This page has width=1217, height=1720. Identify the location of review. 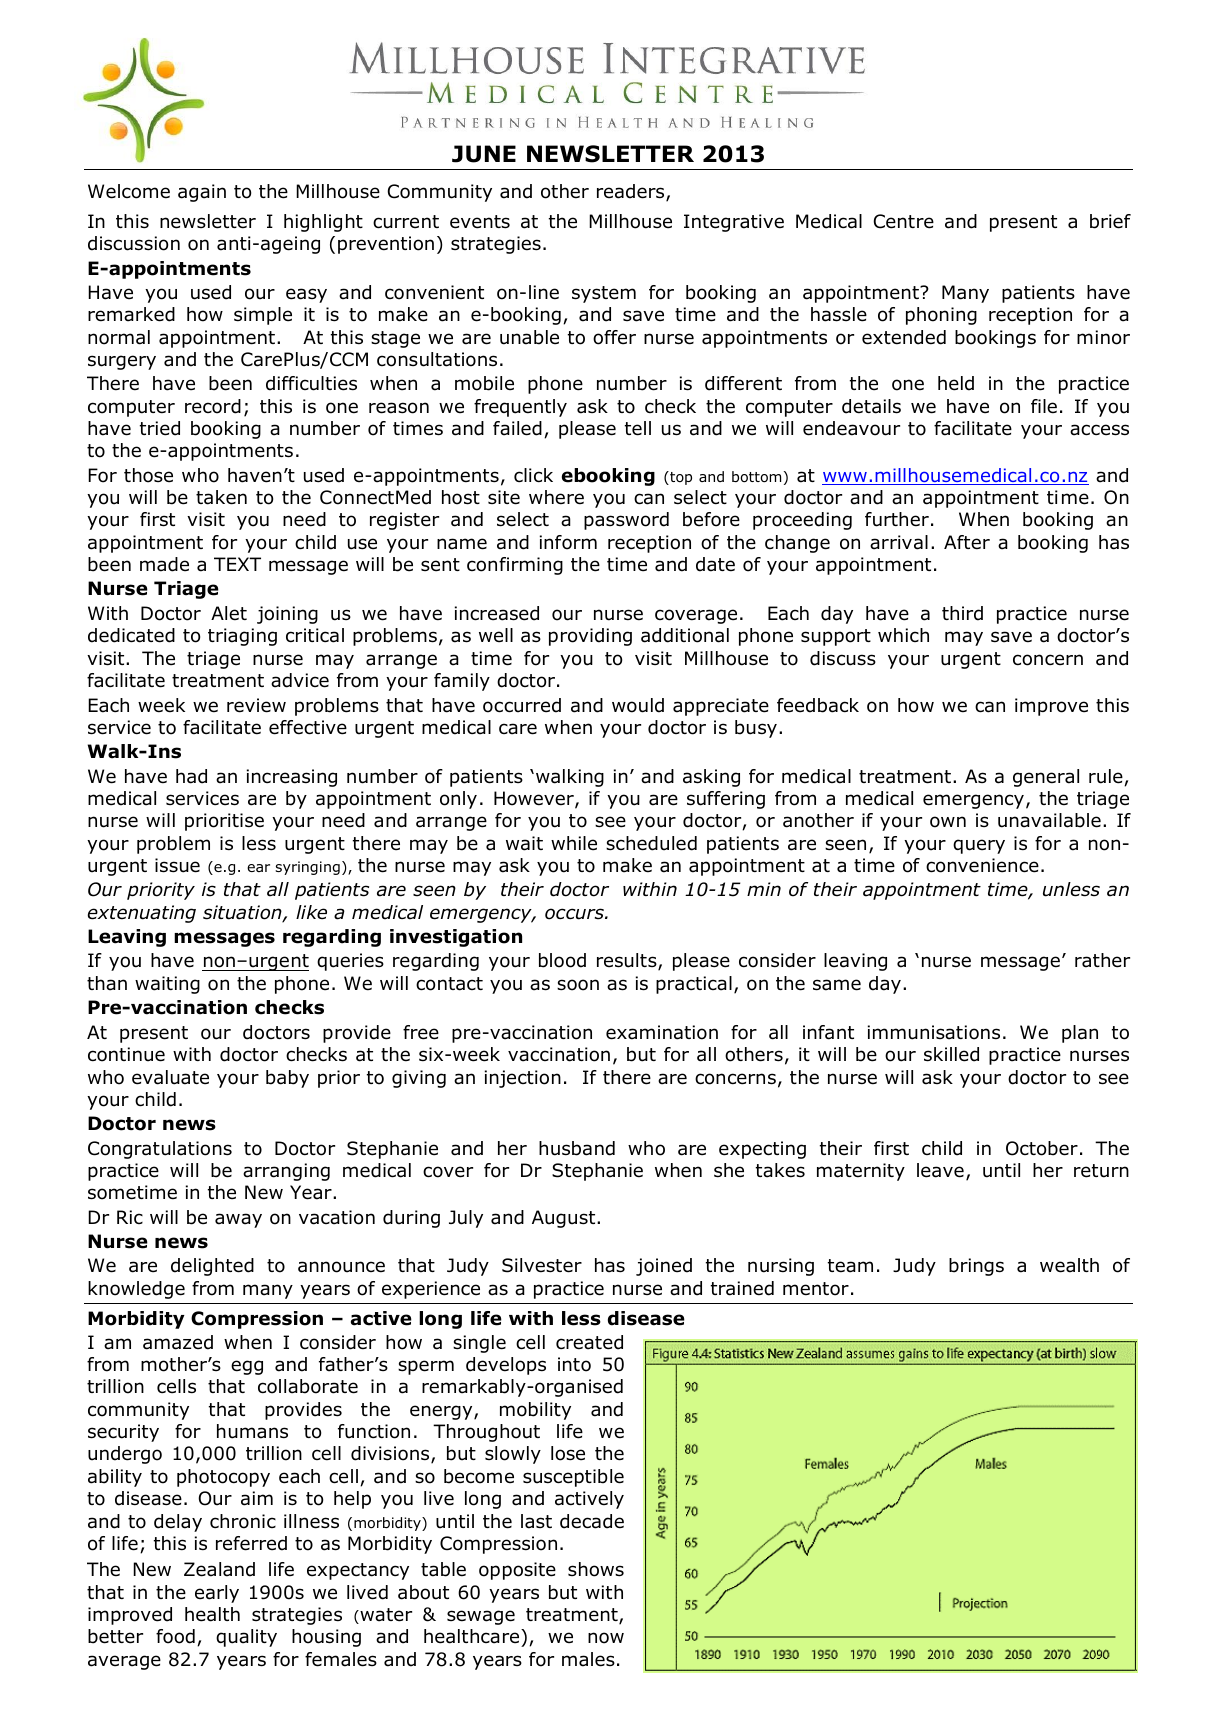
(256, 705).
